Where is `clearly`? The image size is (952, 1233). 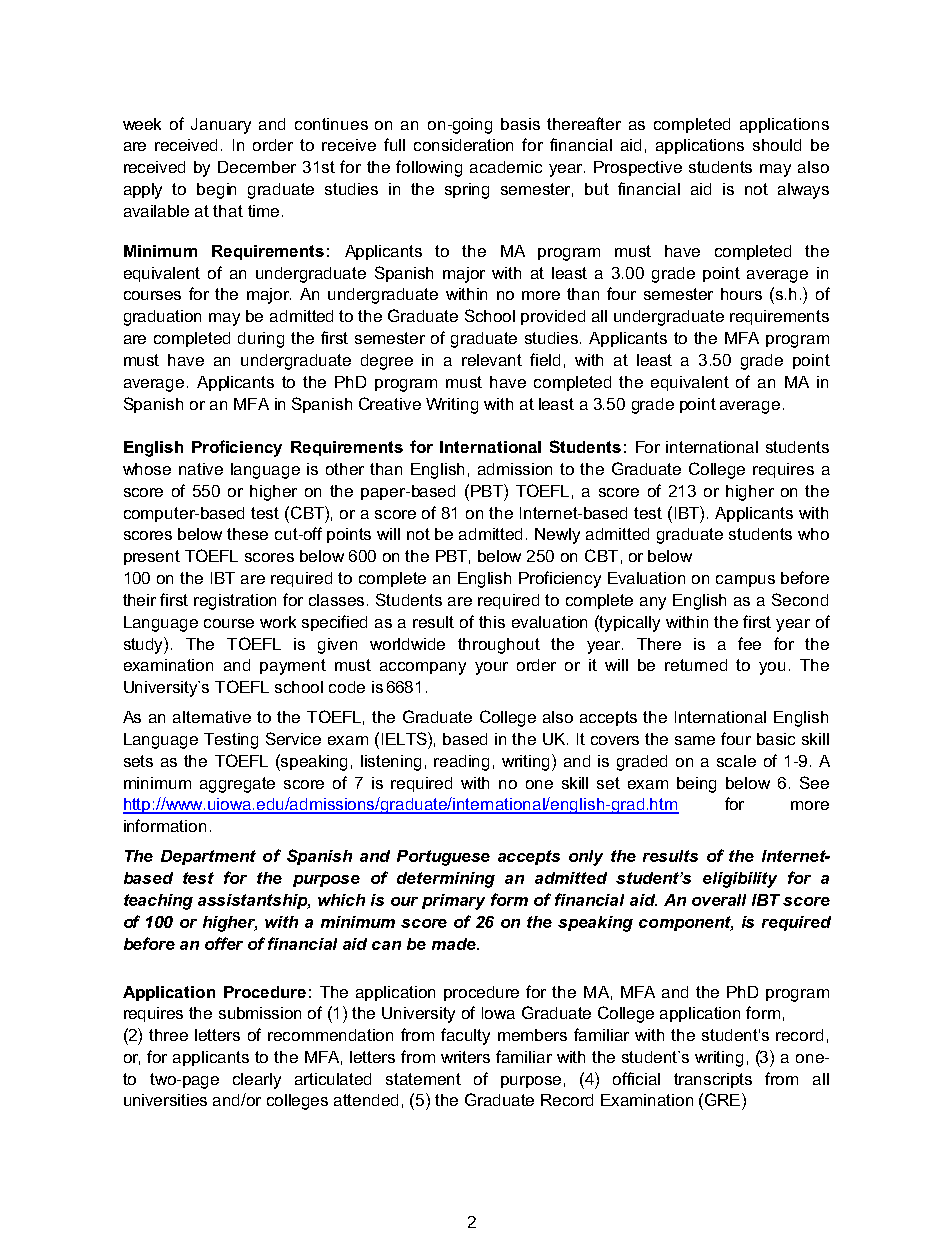 clearly is located at coordinates (257, 1081).
